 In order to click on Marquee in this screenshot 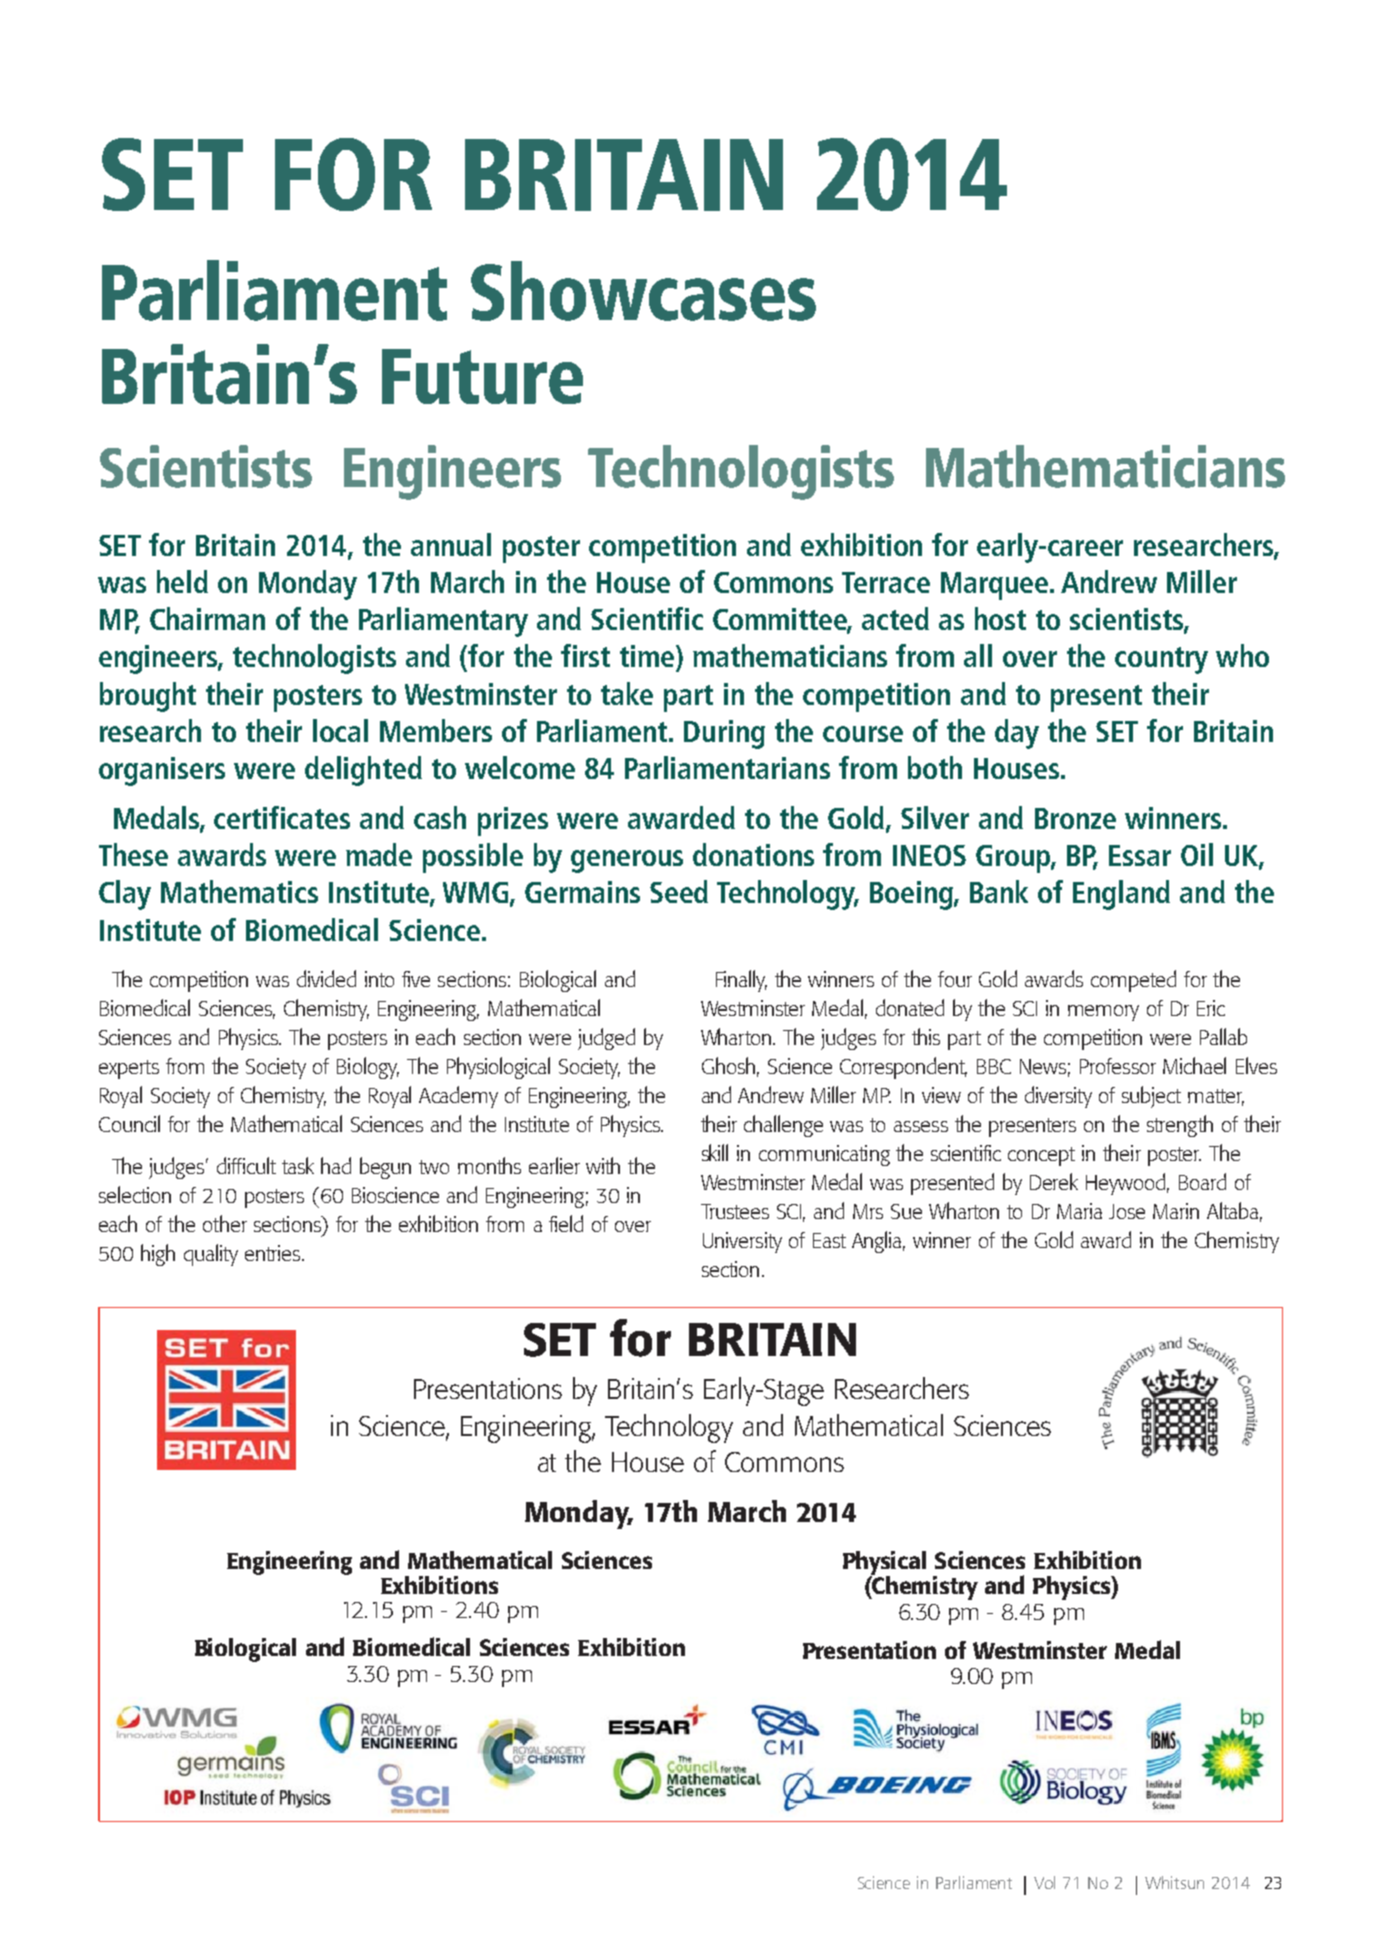, I will do `click(994, 586)`.
